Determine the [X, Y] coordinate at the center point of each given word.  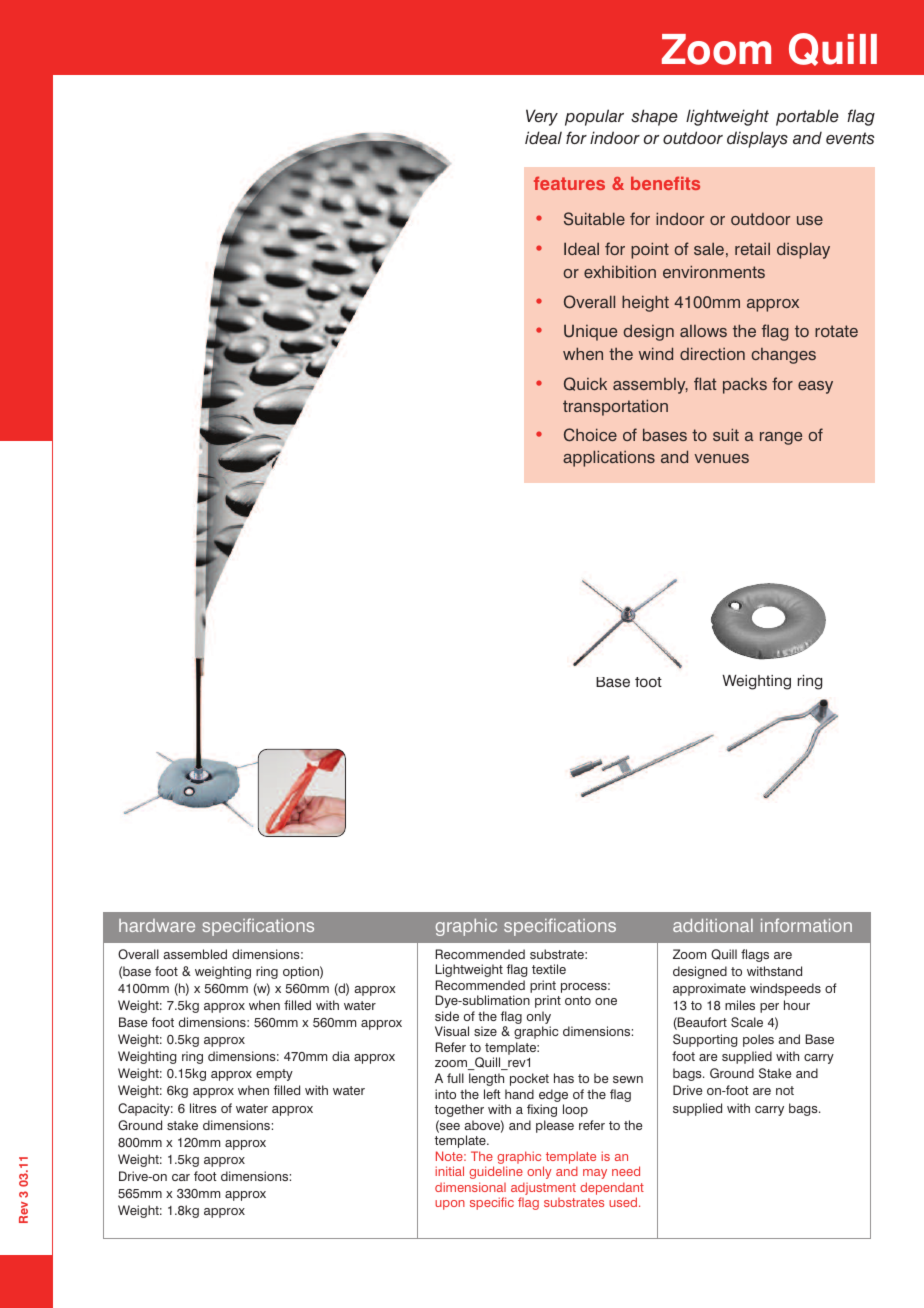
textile [549, 969]
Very [542, 117]
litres [203, 1108]
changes [783, 356]
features [569, 183]
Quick [585, 384]
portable [807, 117]
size [485, 1031]
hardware [157, 925]
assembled [195, 954]
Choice [590, 435]
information [806, 925]
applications [609, 458]
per [769, 1008]
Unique [590, 333]
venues [721, 458]
